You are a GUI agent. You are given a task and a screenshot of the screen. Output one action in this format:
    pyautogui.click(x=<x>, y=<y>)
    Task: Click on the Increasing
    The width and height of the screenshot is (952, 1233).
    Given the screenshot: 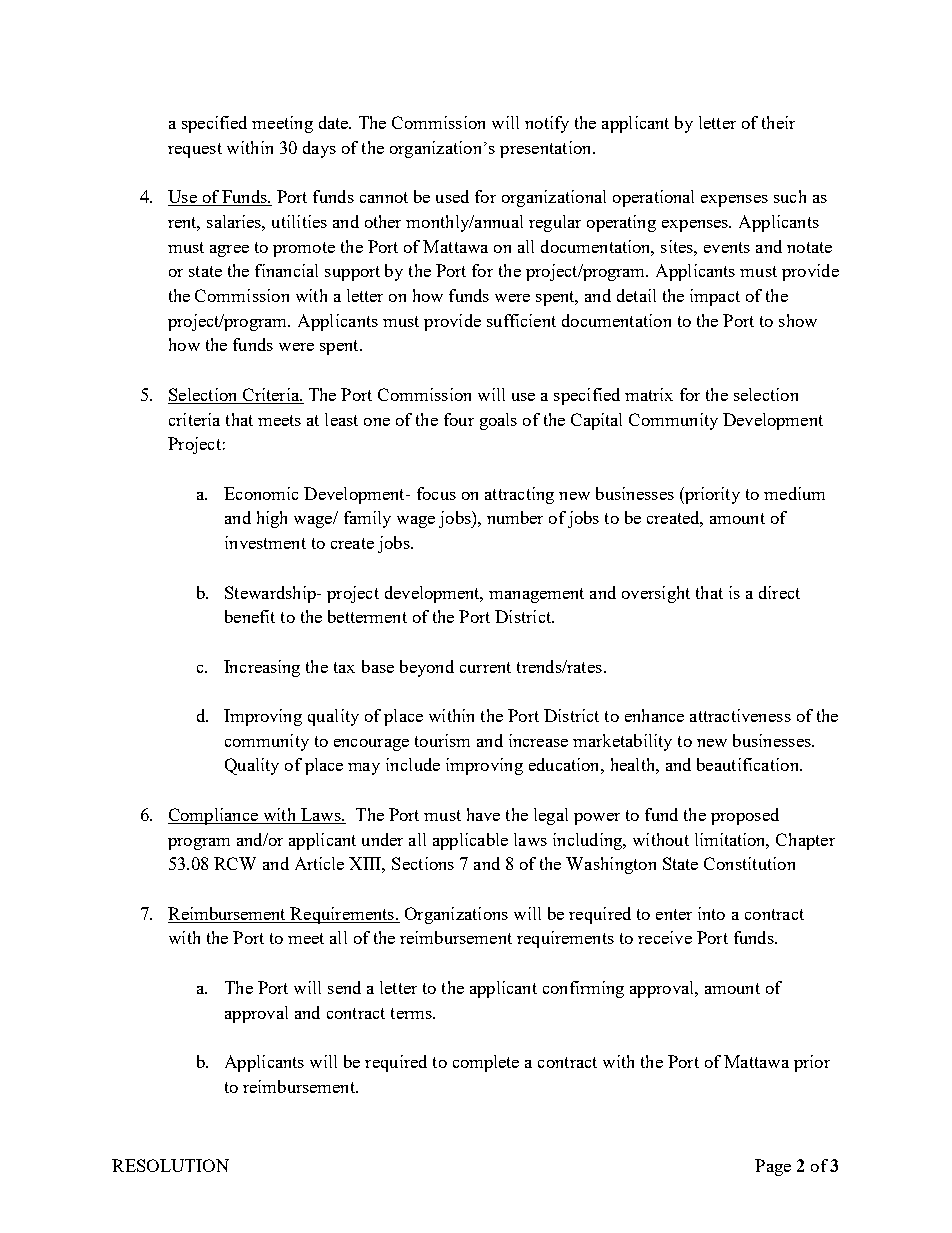 What is the action you would take?
    pyautogui.click(x=262, y=668)
